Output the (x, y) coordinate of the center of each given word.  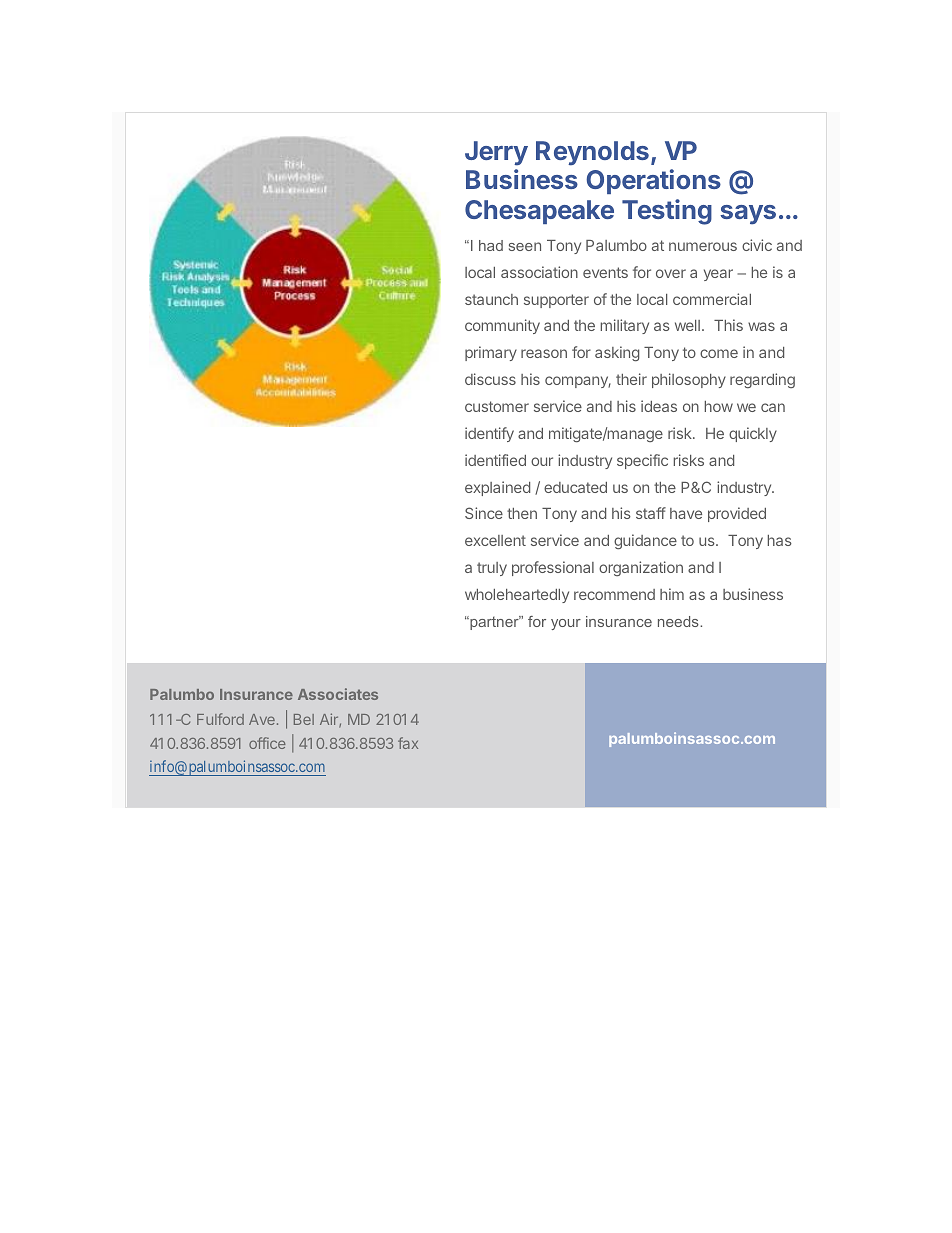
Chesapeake (539, 212)
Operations (653, 181)
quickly (753, 434)
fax (408, 743)
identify (489, 434)
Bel (304, 719)
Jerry (496, 153)
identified (495, 460)
